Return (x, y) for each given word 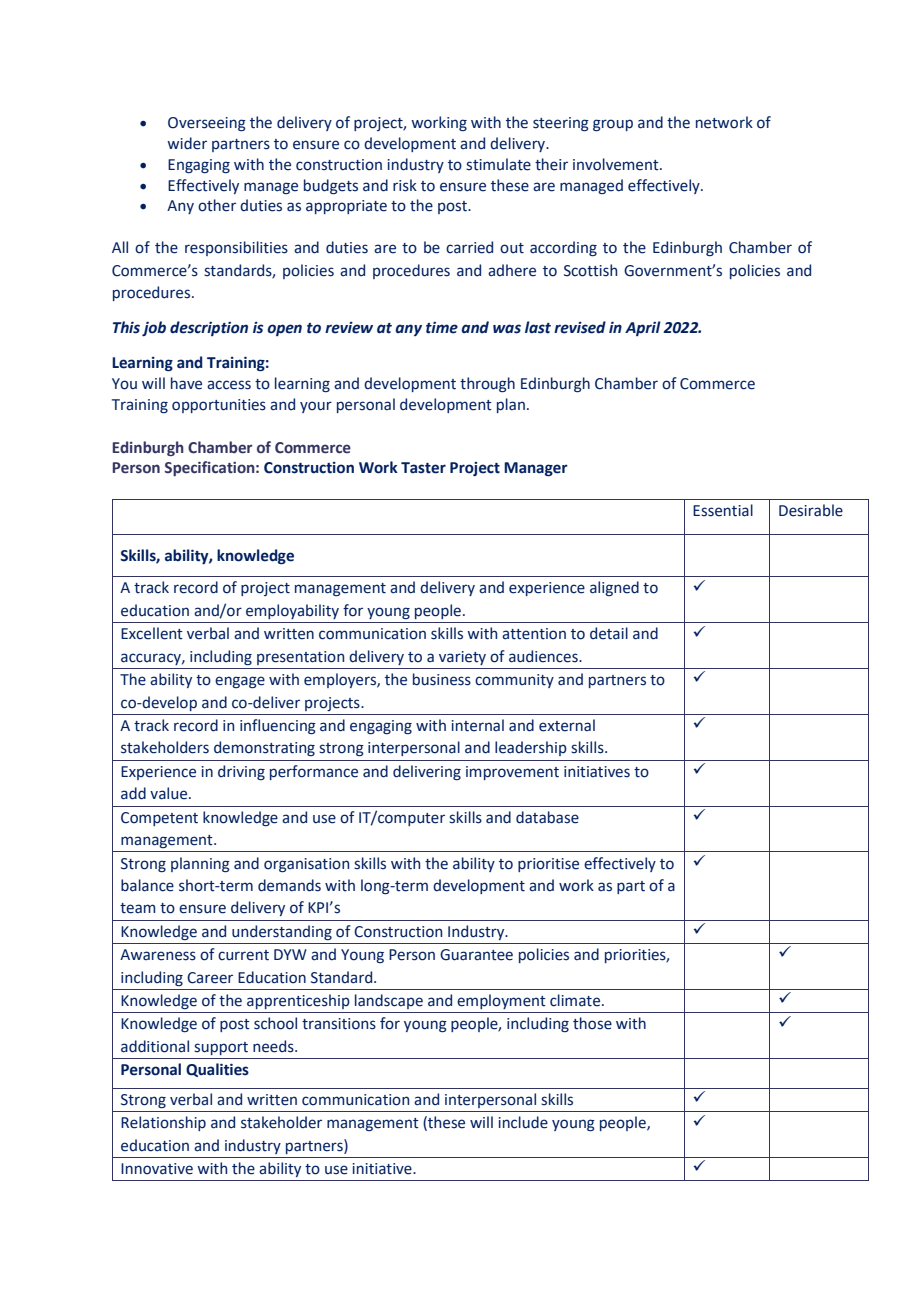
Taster (423, 468)
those (592, 1023)
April (643, 328)
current (243, 955)
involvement (617, 164)
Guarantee (476, 955)
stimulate (498, 164)
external (567, 725)
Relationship (163, 1123)
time (442, 328)
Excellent (152, 633)
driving (241, 772)
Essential (723, 510)
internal (477, 725)
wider (187, 143)
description (209, 328)
